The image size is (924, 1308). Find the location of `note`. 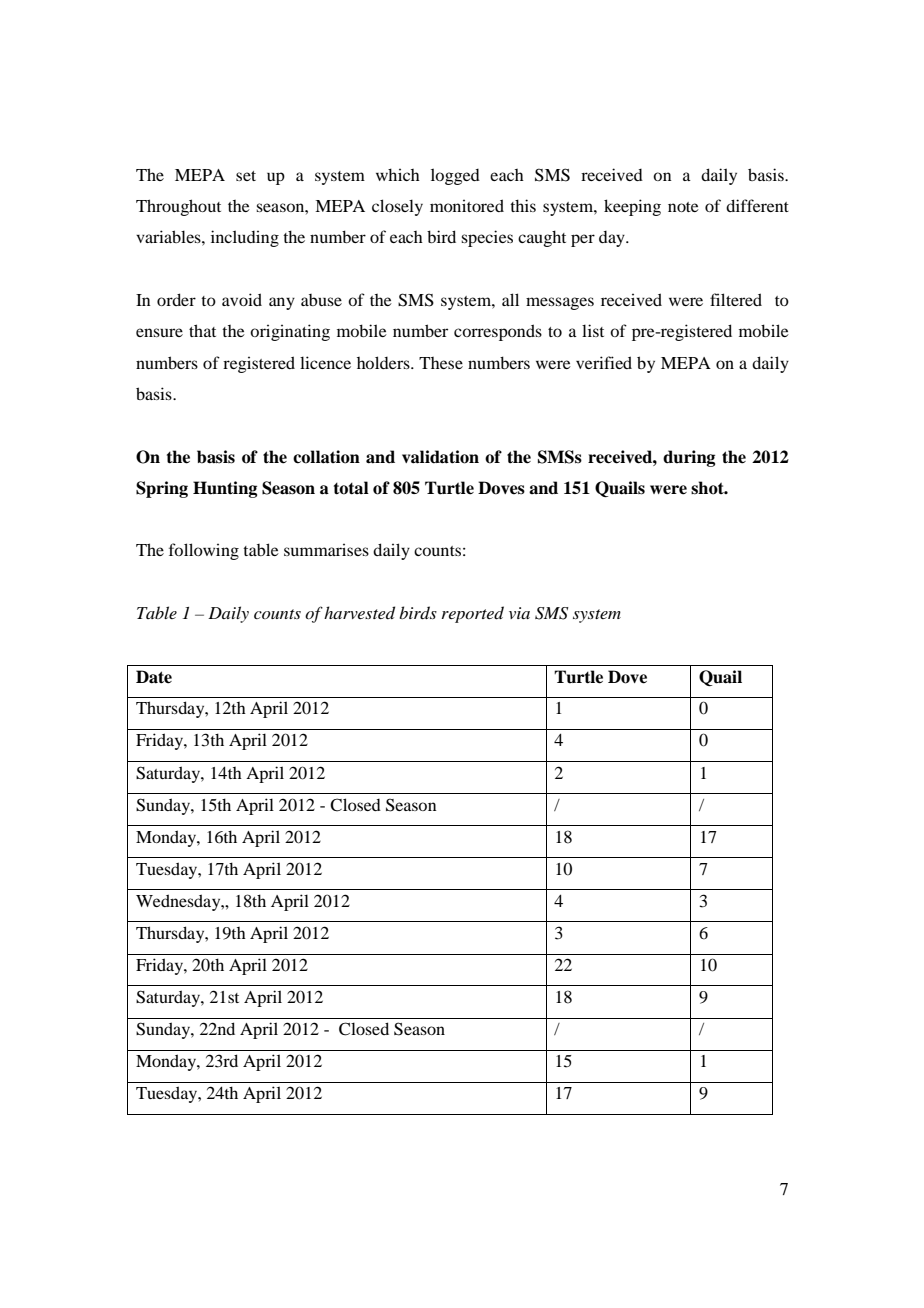

note is located at coordinates (683, 207).
